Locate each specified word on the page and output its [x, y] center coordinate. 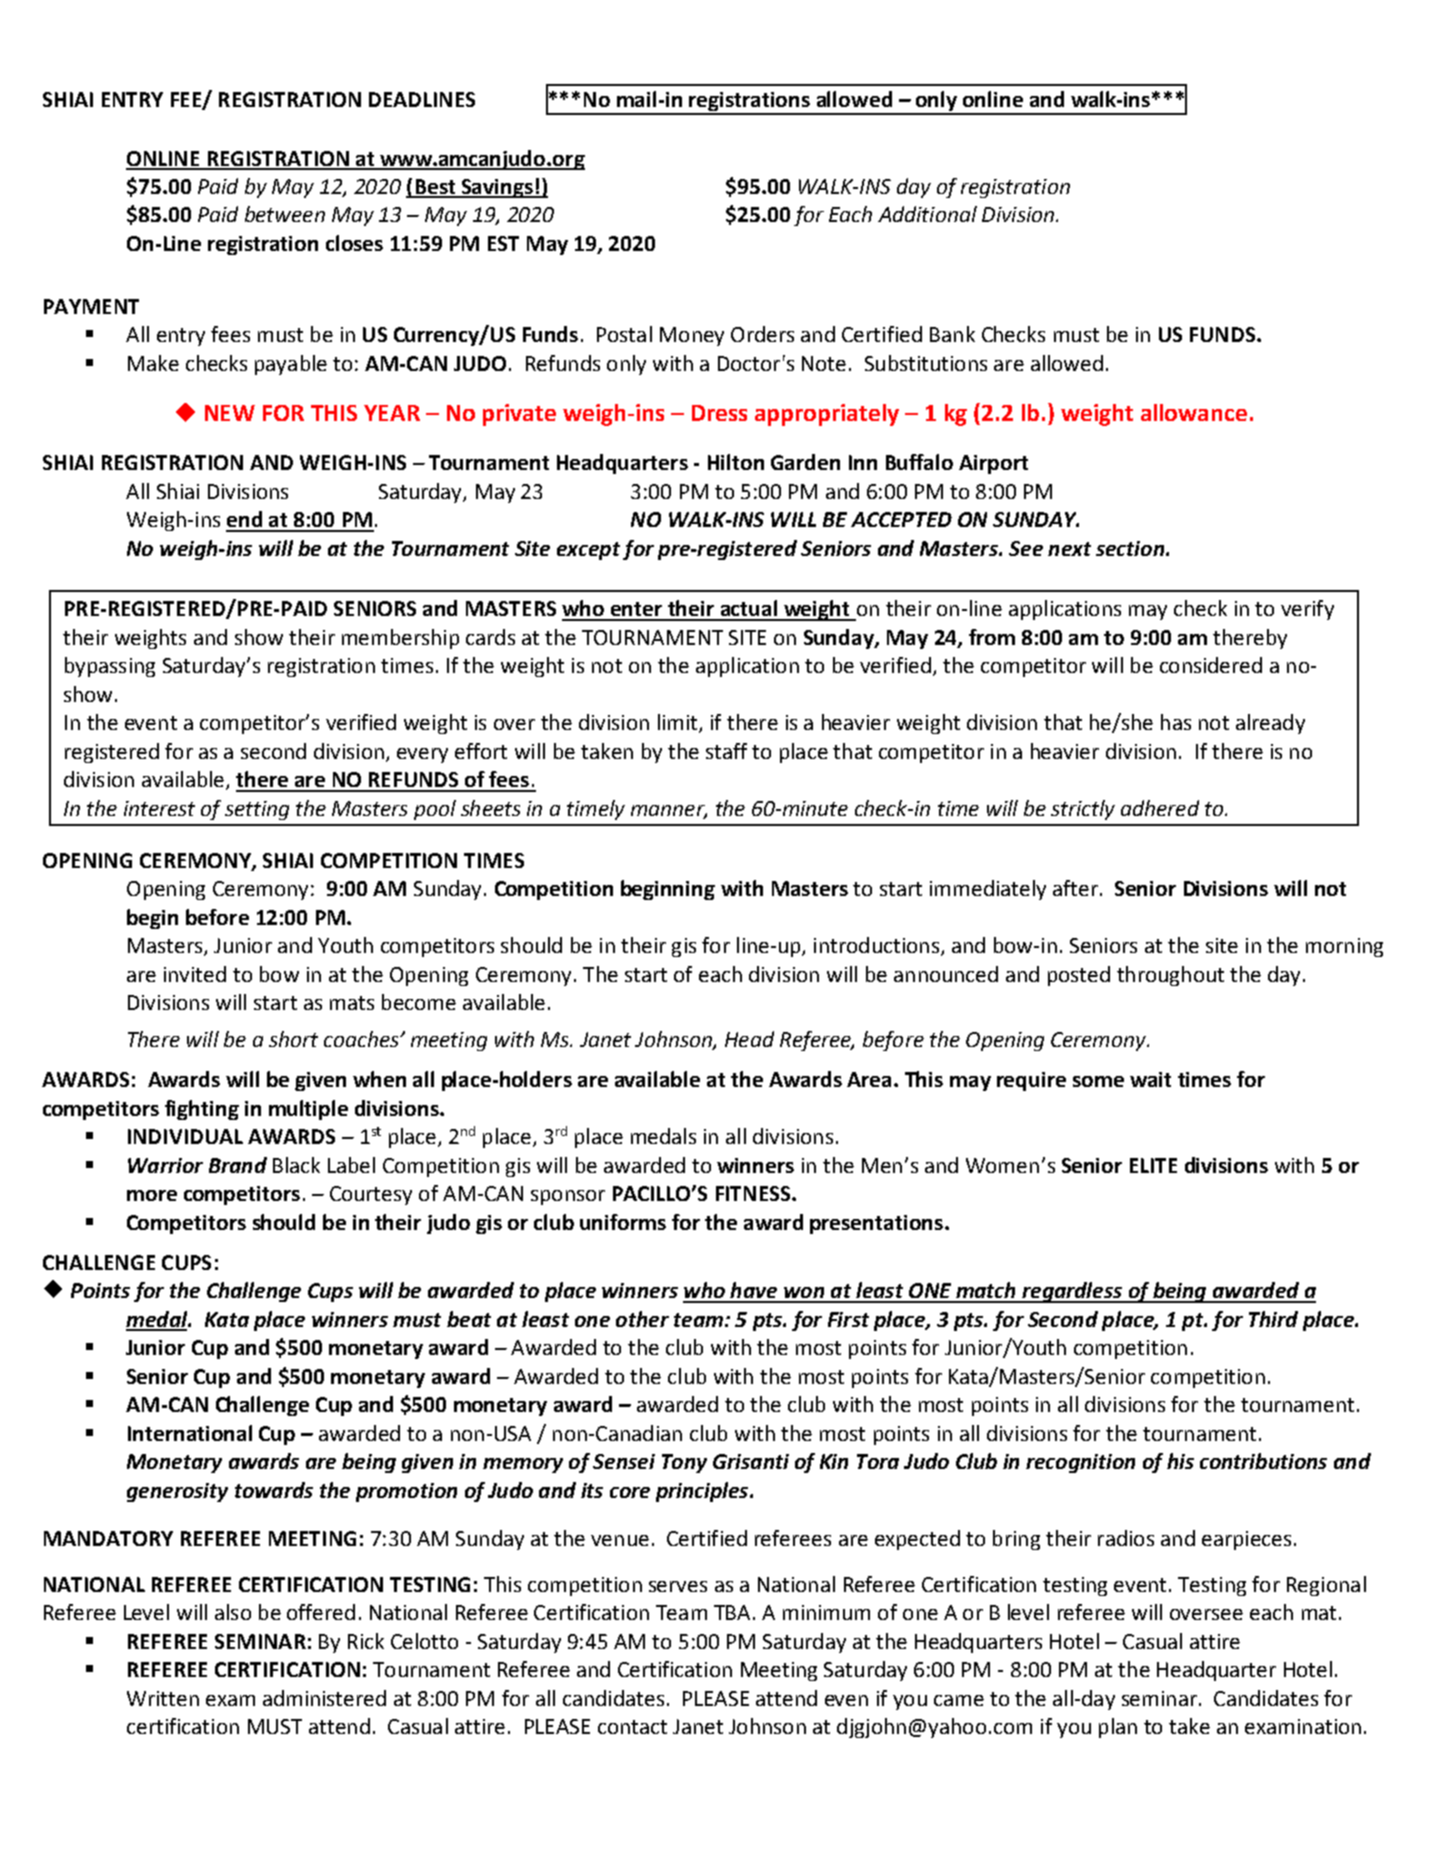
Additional [927, 214]
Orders [762, 334]
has [1176, 722]
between [285, 214]
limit [679, 723]
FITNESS [754, 1193]
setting [257, 810]
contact [632, 1727]
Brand [238, 1165]
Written [163, 1698]
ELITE [1153, 1165]
